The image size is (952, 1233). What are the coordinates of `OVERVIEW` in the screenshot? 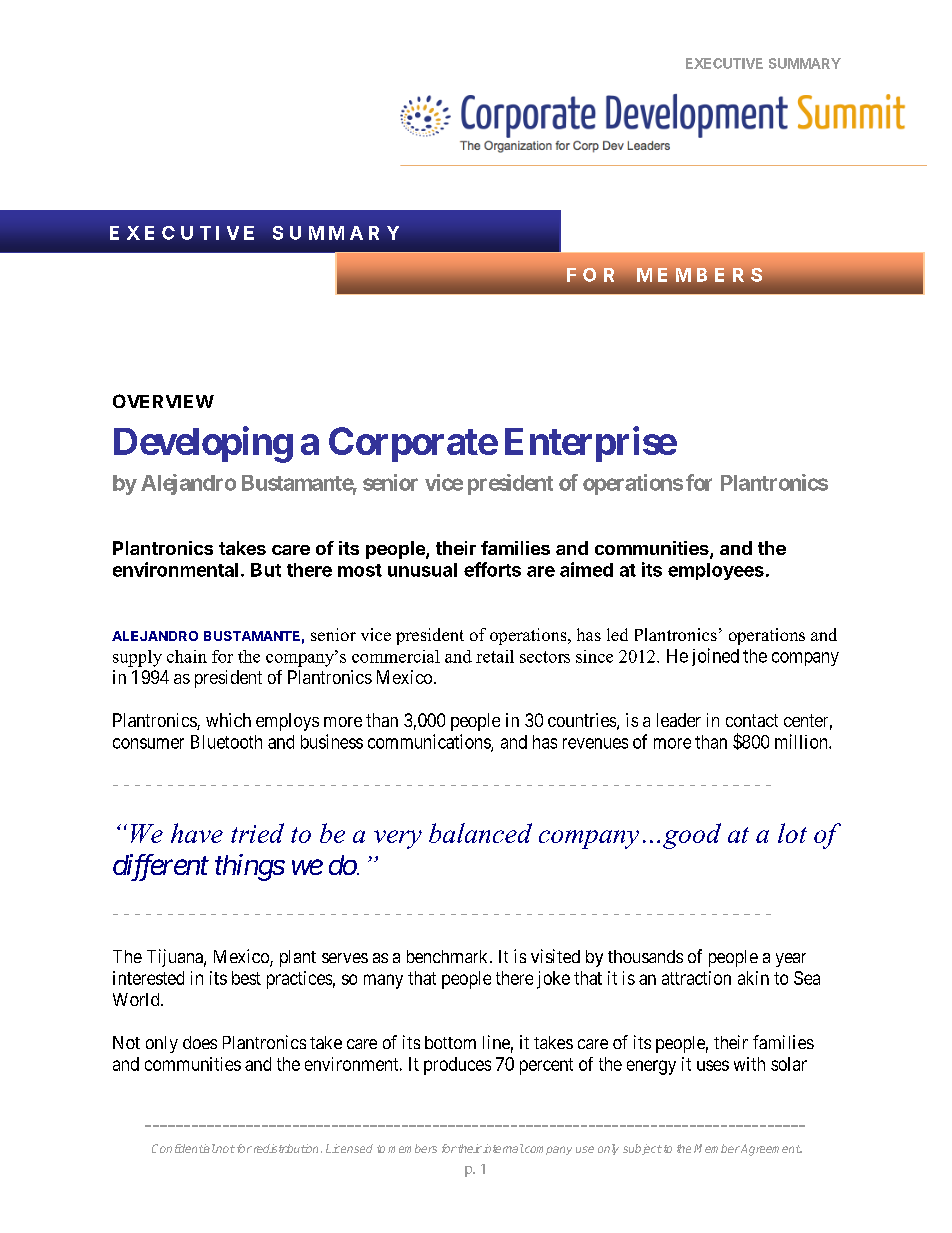 It's located at (163, 401).
